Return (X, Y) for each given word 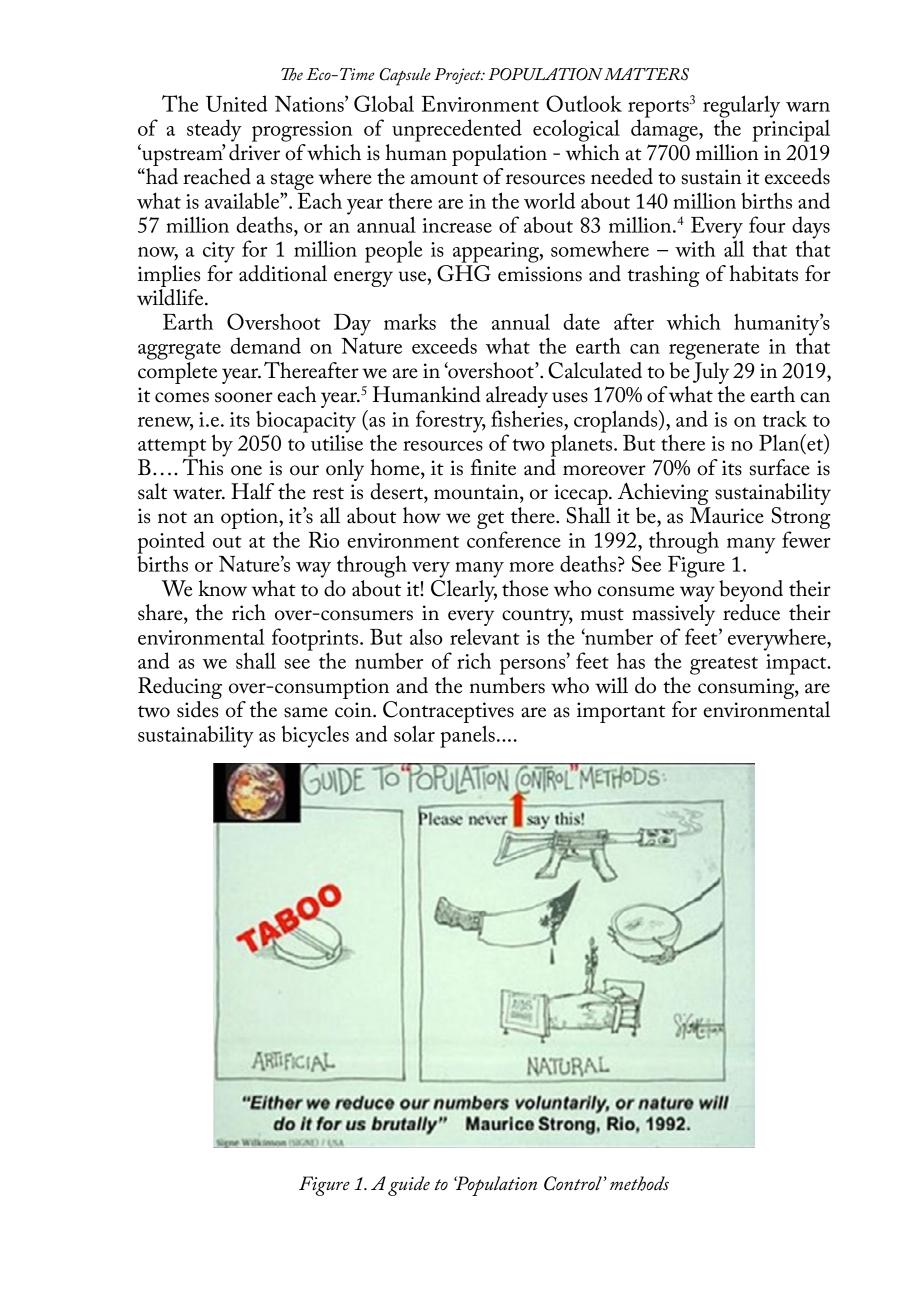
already (517, 398)
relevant (485, 637)
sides (197, 709)
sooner (244, 397)
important (621, 712)
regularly (741, 107)
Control (574, 1183)
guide (409, 1186)
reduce (751, 612)
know (223, 588)
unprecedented (457, 130)
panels (467, 736)
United (237, 103)
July (710, 371)
